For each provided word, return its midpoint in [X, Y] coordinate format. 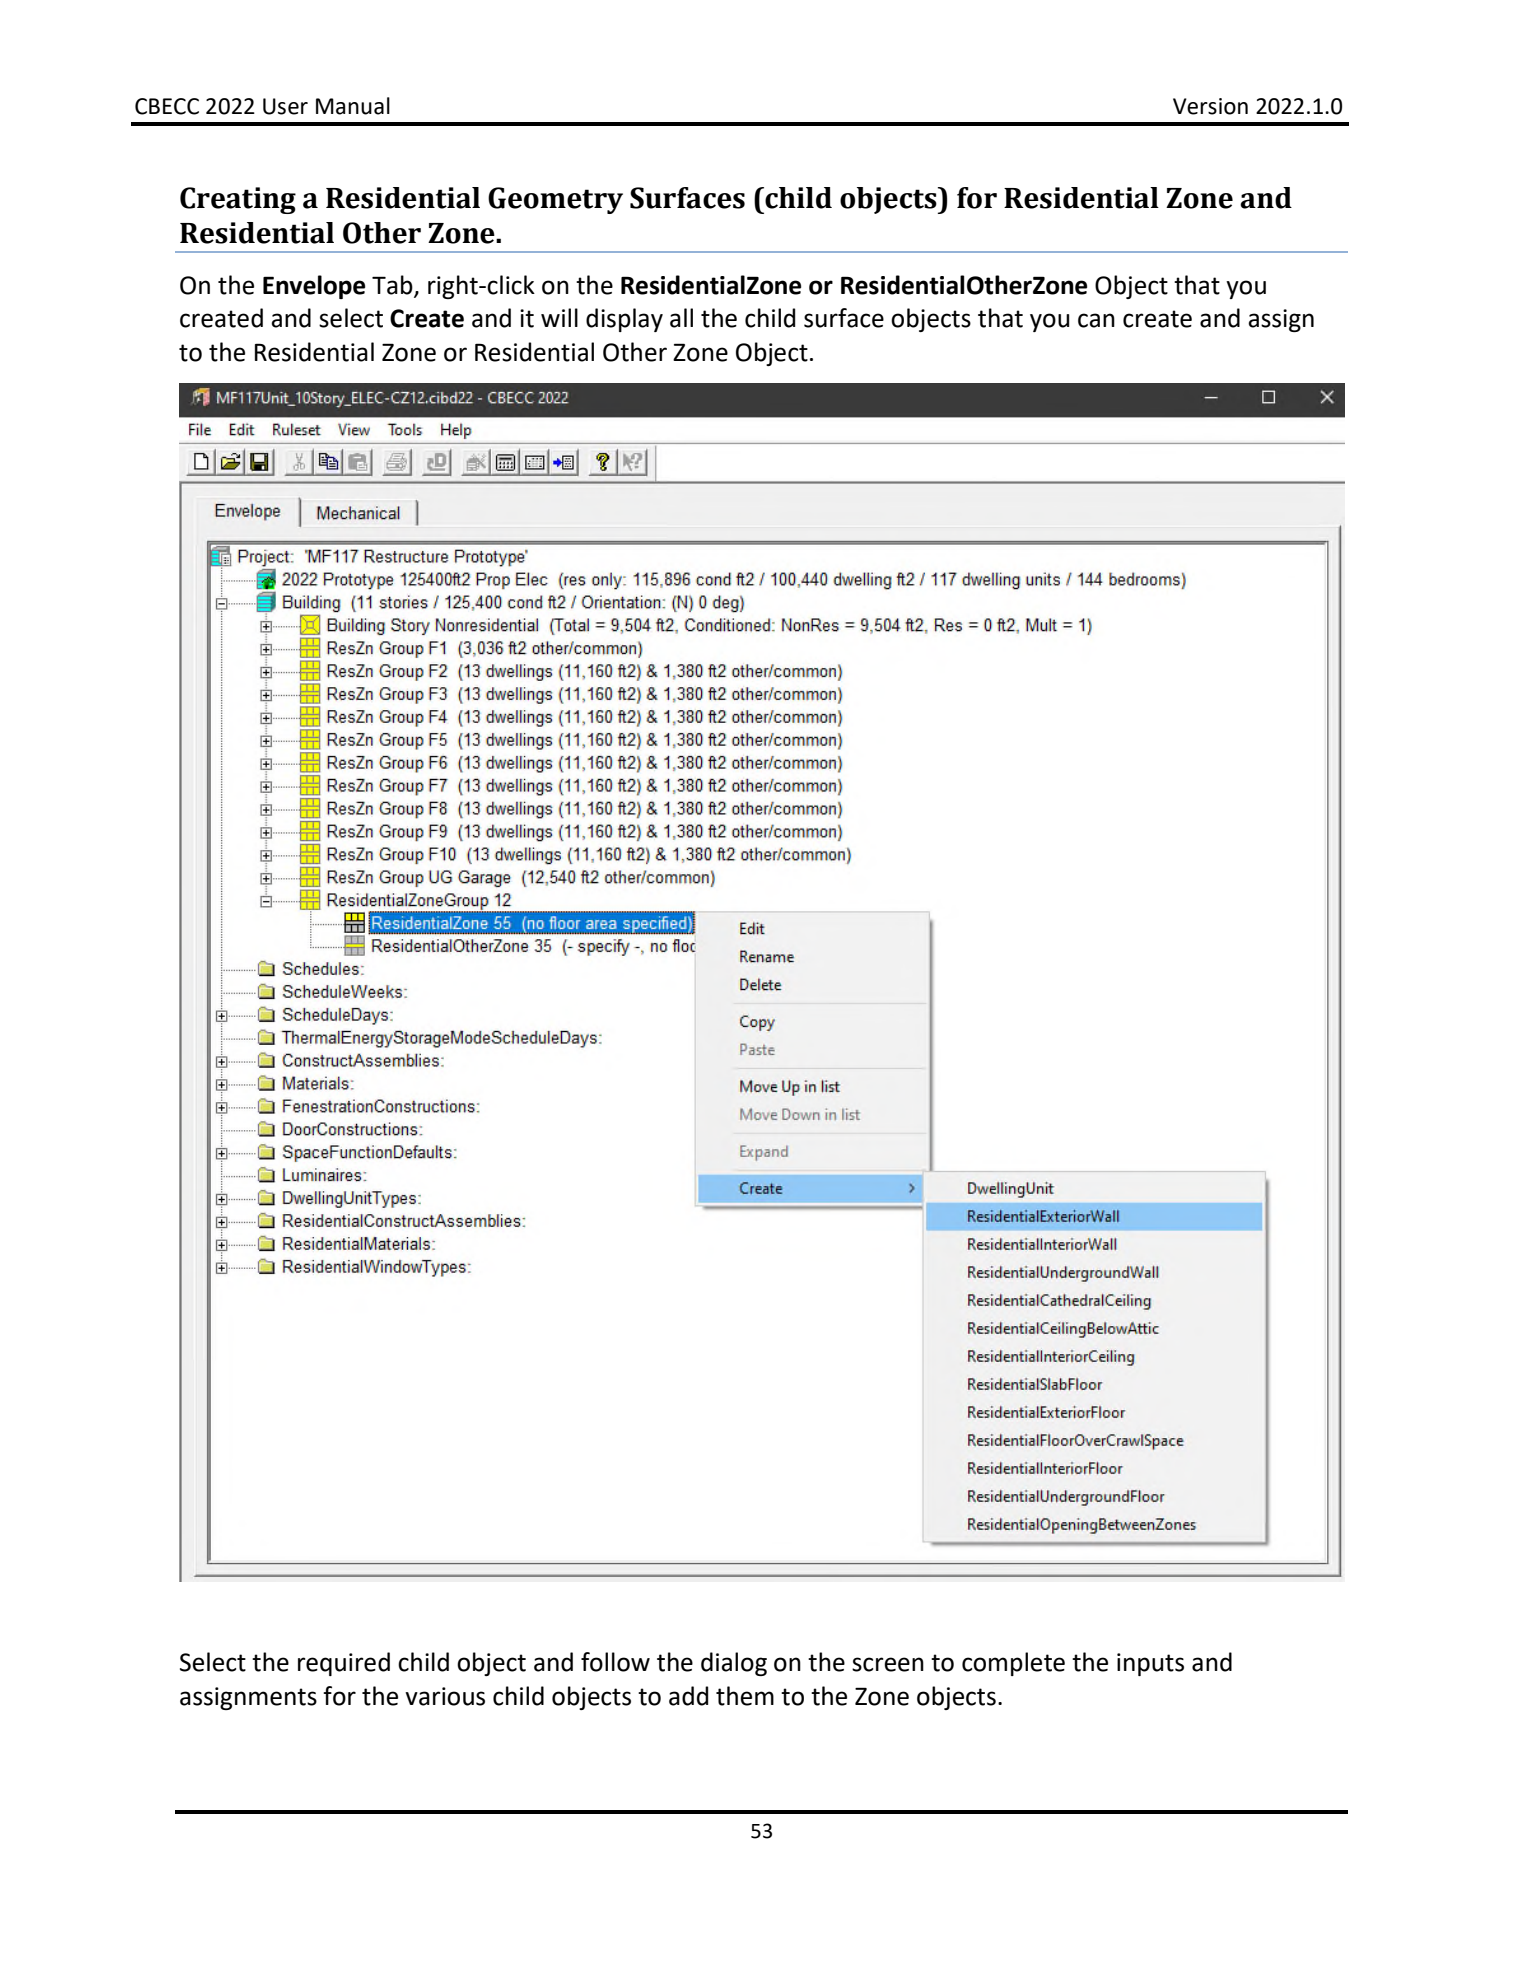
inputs [1150, 1664]
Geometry [555, 200]
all [681, 318]
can [1096, 320]
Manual [353, 106]
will [559, 317]
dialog [734, 1664]
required [344, 1664]
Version [1210, 106]
